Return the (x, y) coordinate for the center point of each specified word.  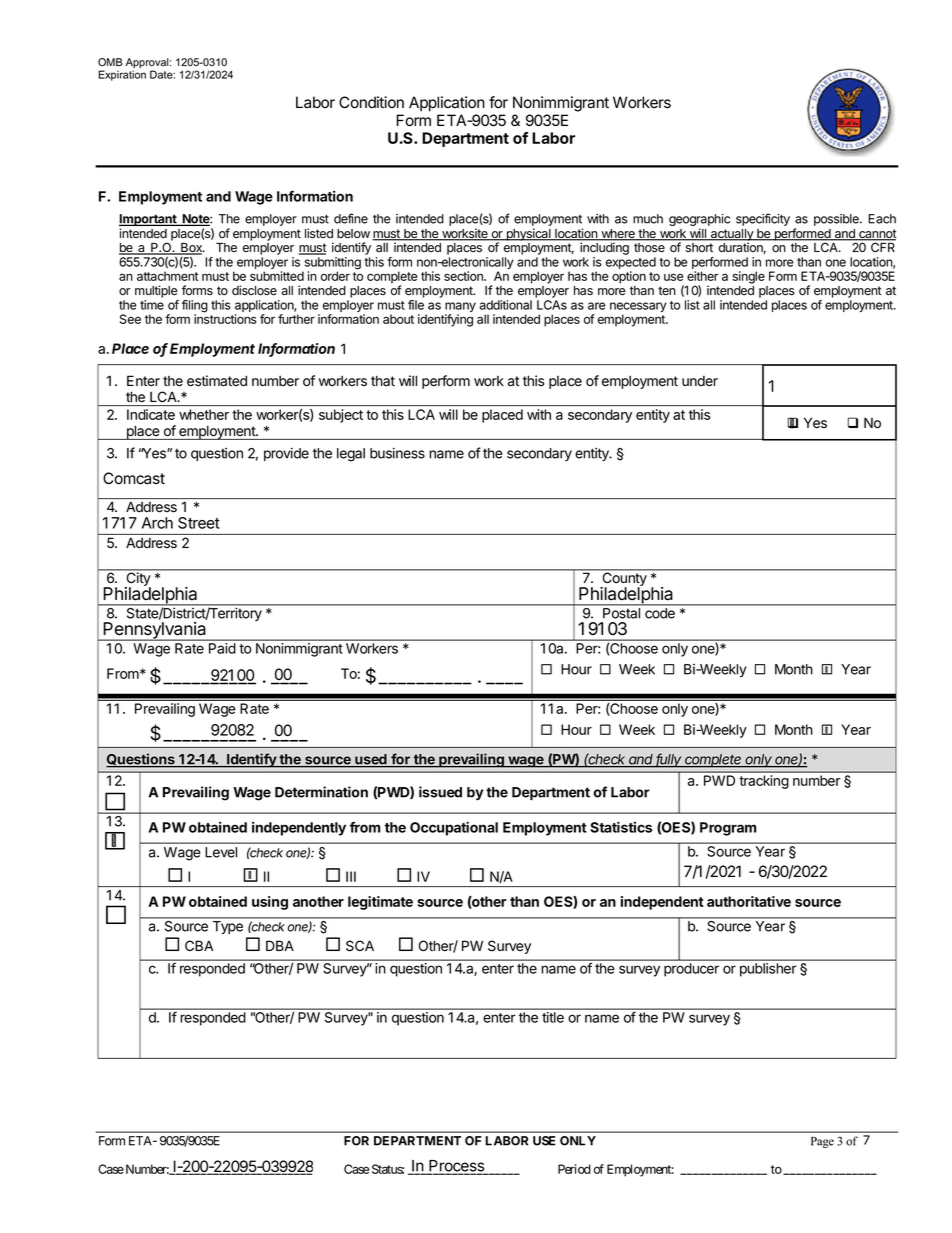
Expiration (122, 75)
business (397, 453)
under (700, 381)
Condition (371, 102)
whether (204, 414)
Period (574, 1169)
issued (440, 792)
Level (221, 852)
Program (728, 829)
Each (882, 219)
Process (457, 1167)
